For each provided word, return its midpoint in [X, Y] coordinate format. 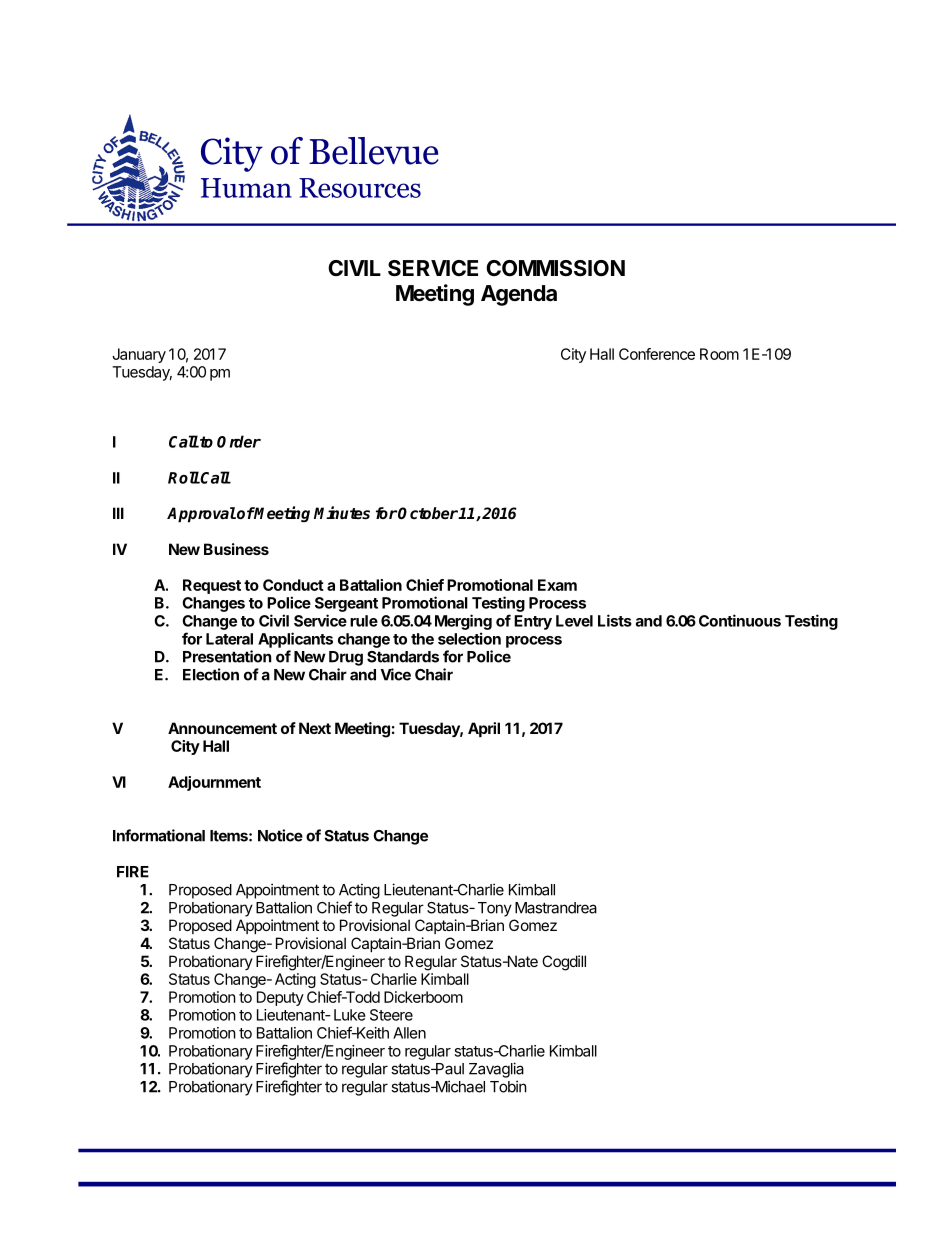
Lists [615, 620]
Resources [360, 188]
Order [239, 441]
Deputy [280, 998]
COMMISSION [555, 268]
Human [246, 188]
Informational [159, 835]
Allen [409, 1033]
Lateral [229, 639]
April [484, 729]
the [422, 639]
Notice [280, 835]
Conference [657, 354]
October [428, 513]
